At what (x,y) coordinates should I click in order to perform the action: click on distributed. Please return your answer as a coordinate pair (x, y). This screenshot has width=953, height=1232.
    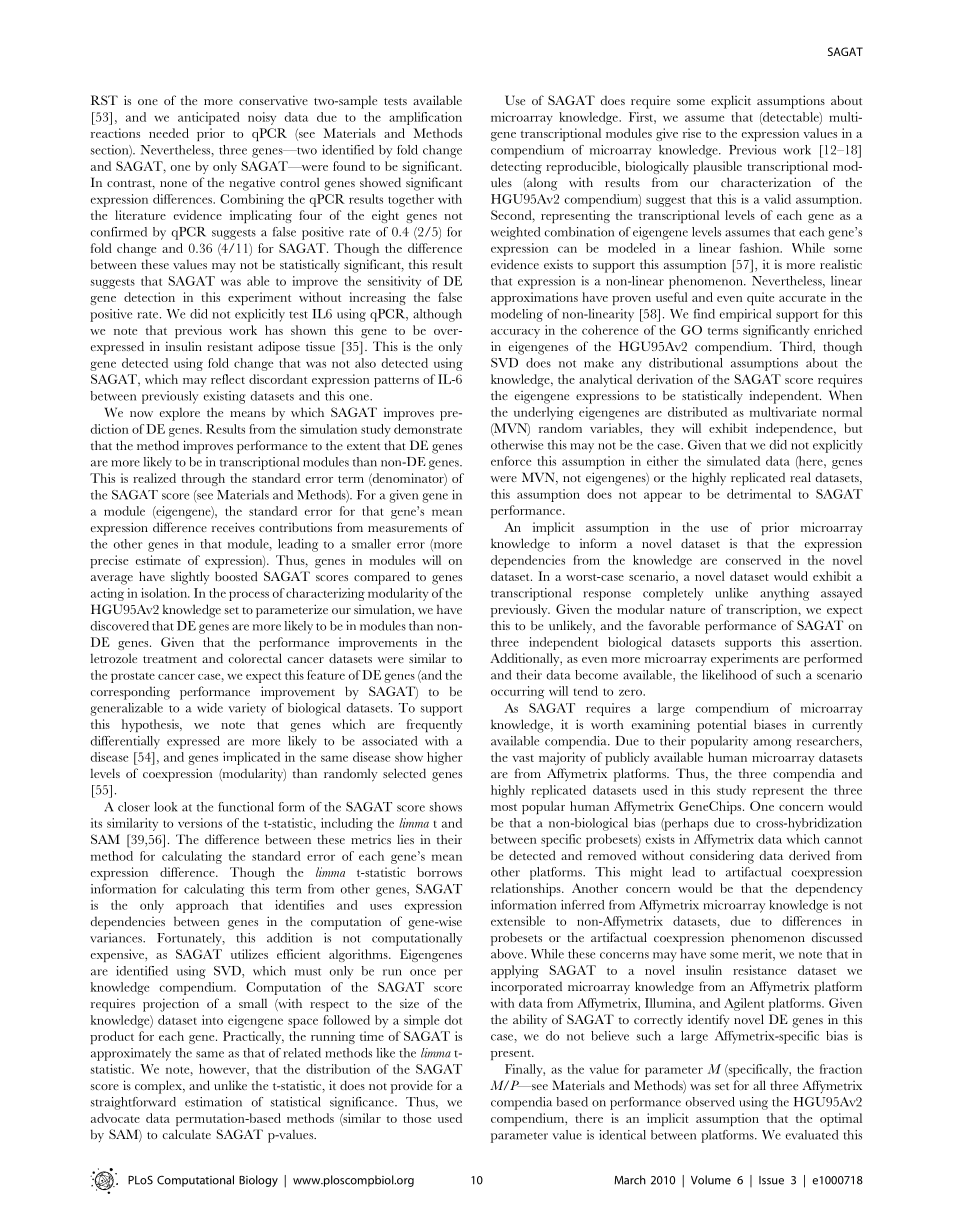
    Looking at the image, I should click on (697, 412).
